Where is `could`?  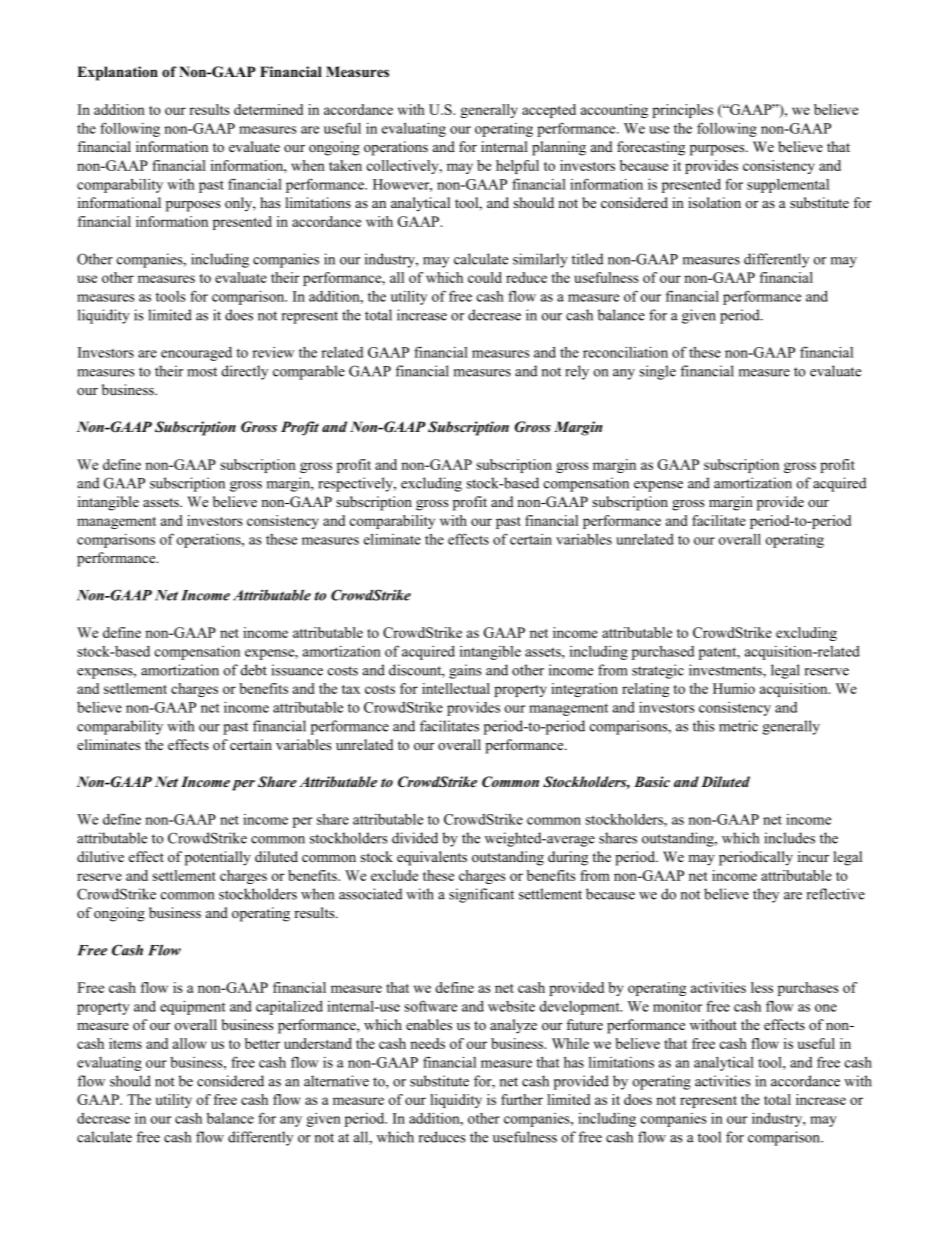
could is located at coordinates (485, 277).
